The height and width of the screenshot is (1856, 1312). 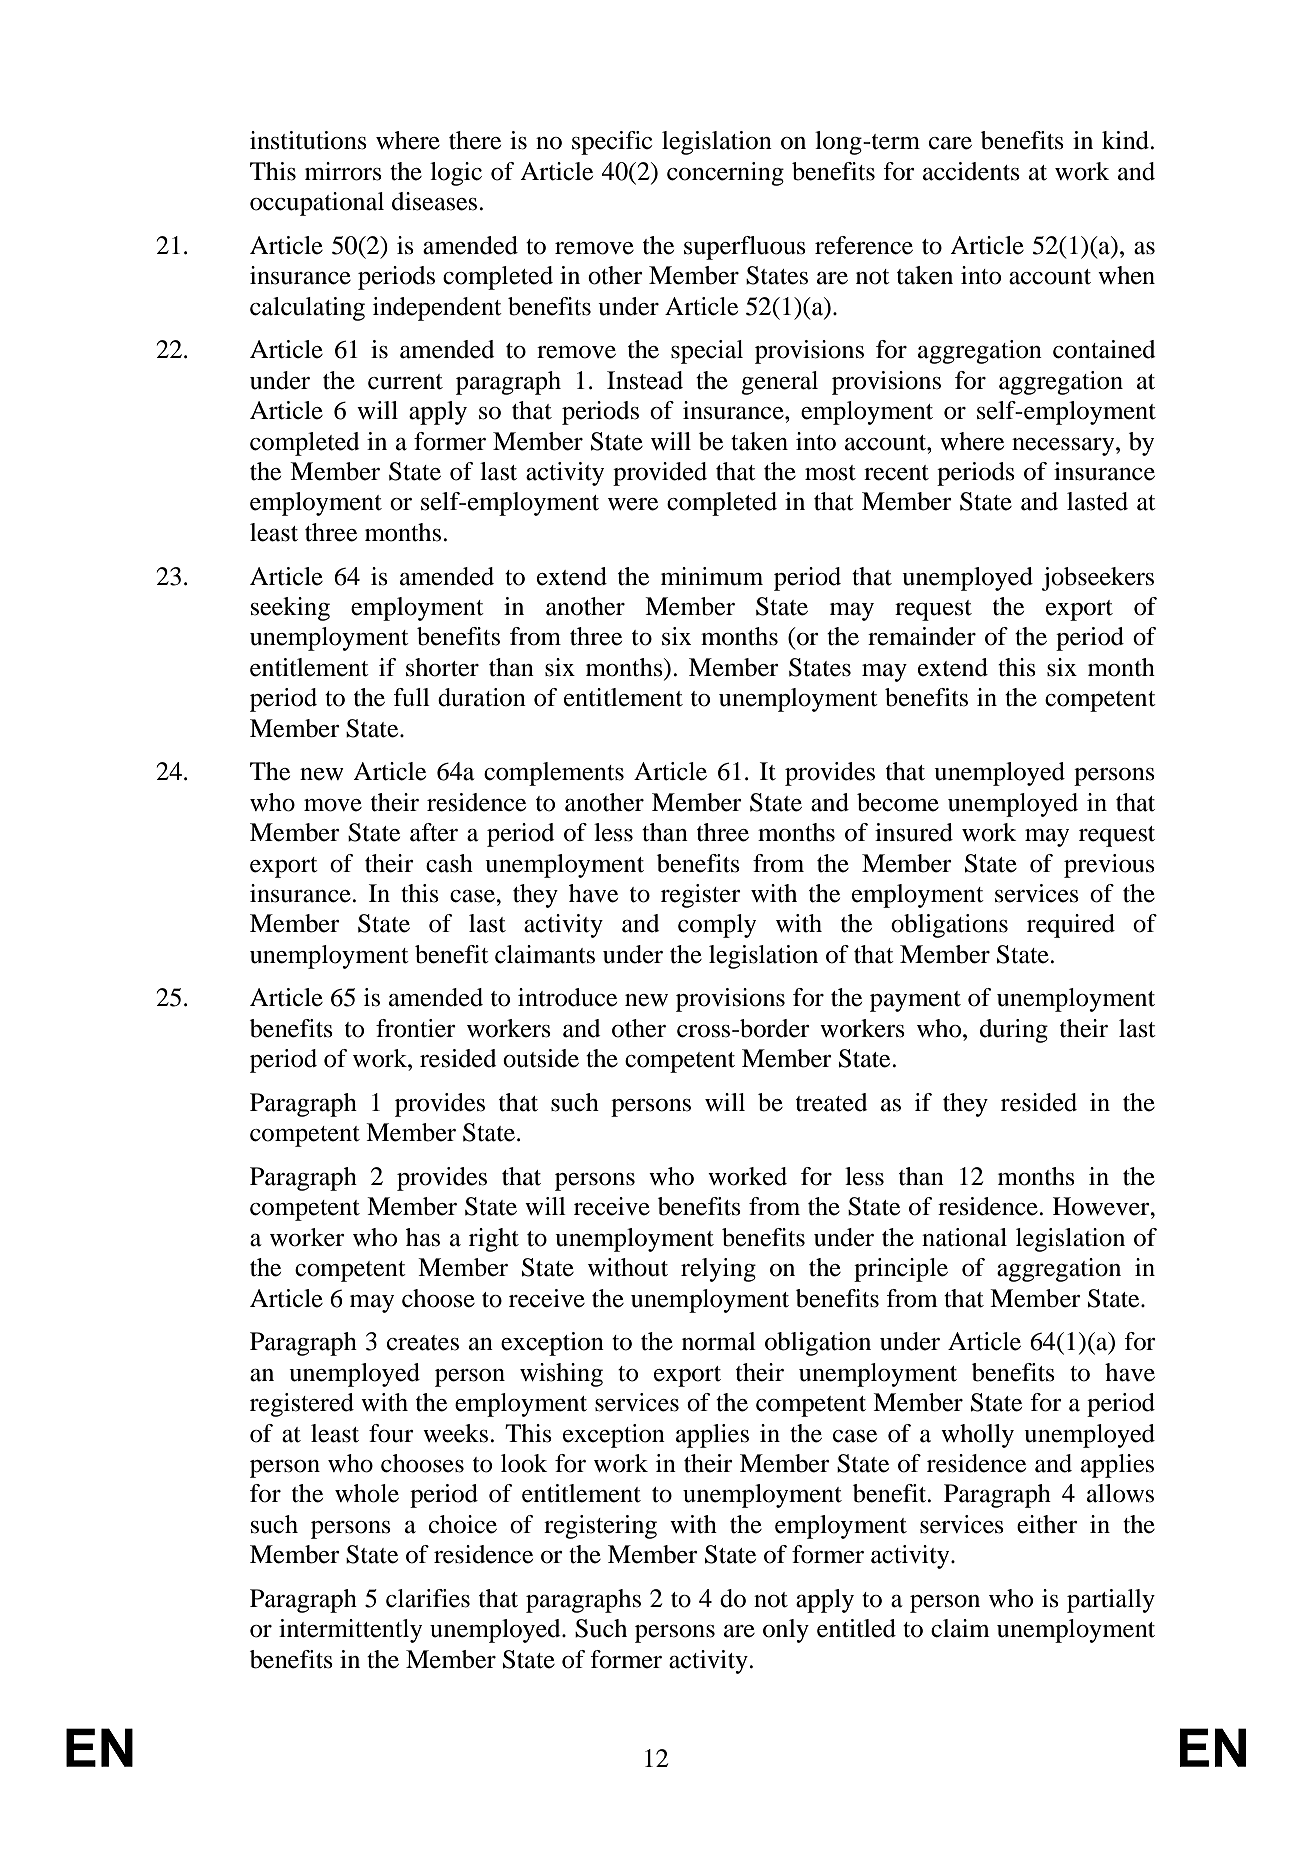 I want to click on shorter, so click(x=442, y=667).
